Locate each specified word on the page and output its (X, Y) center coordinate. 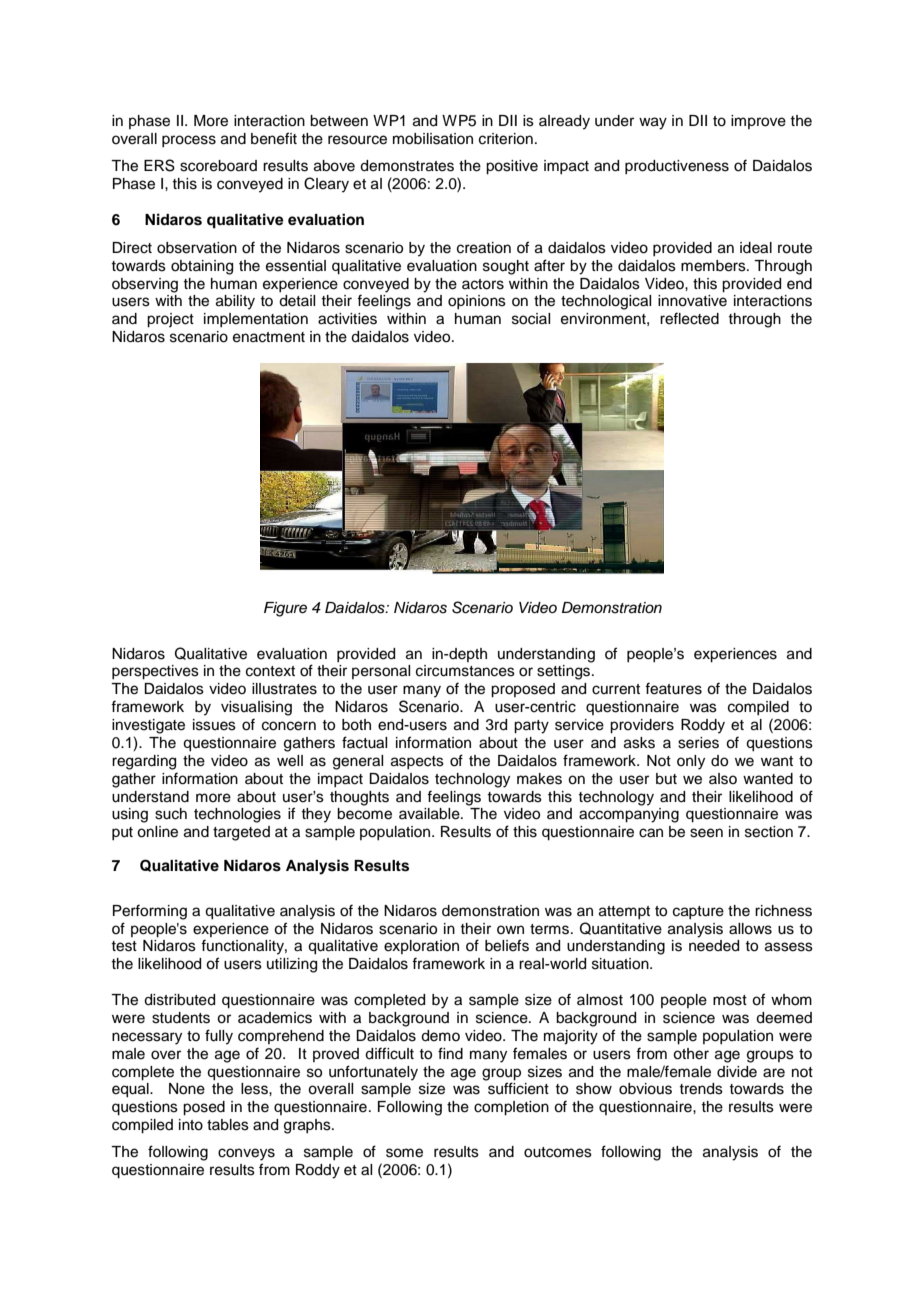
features (673, 688)
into (191, 1125)
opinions (477, 302)
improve (758, 122)
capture (698, 912)
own (510, 929)
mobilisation (433, 139)
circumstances (465, 671)
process (189, 141)
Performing (150, 912)
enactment (269, 337)
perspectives (155, 672)
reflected (689, 318)
